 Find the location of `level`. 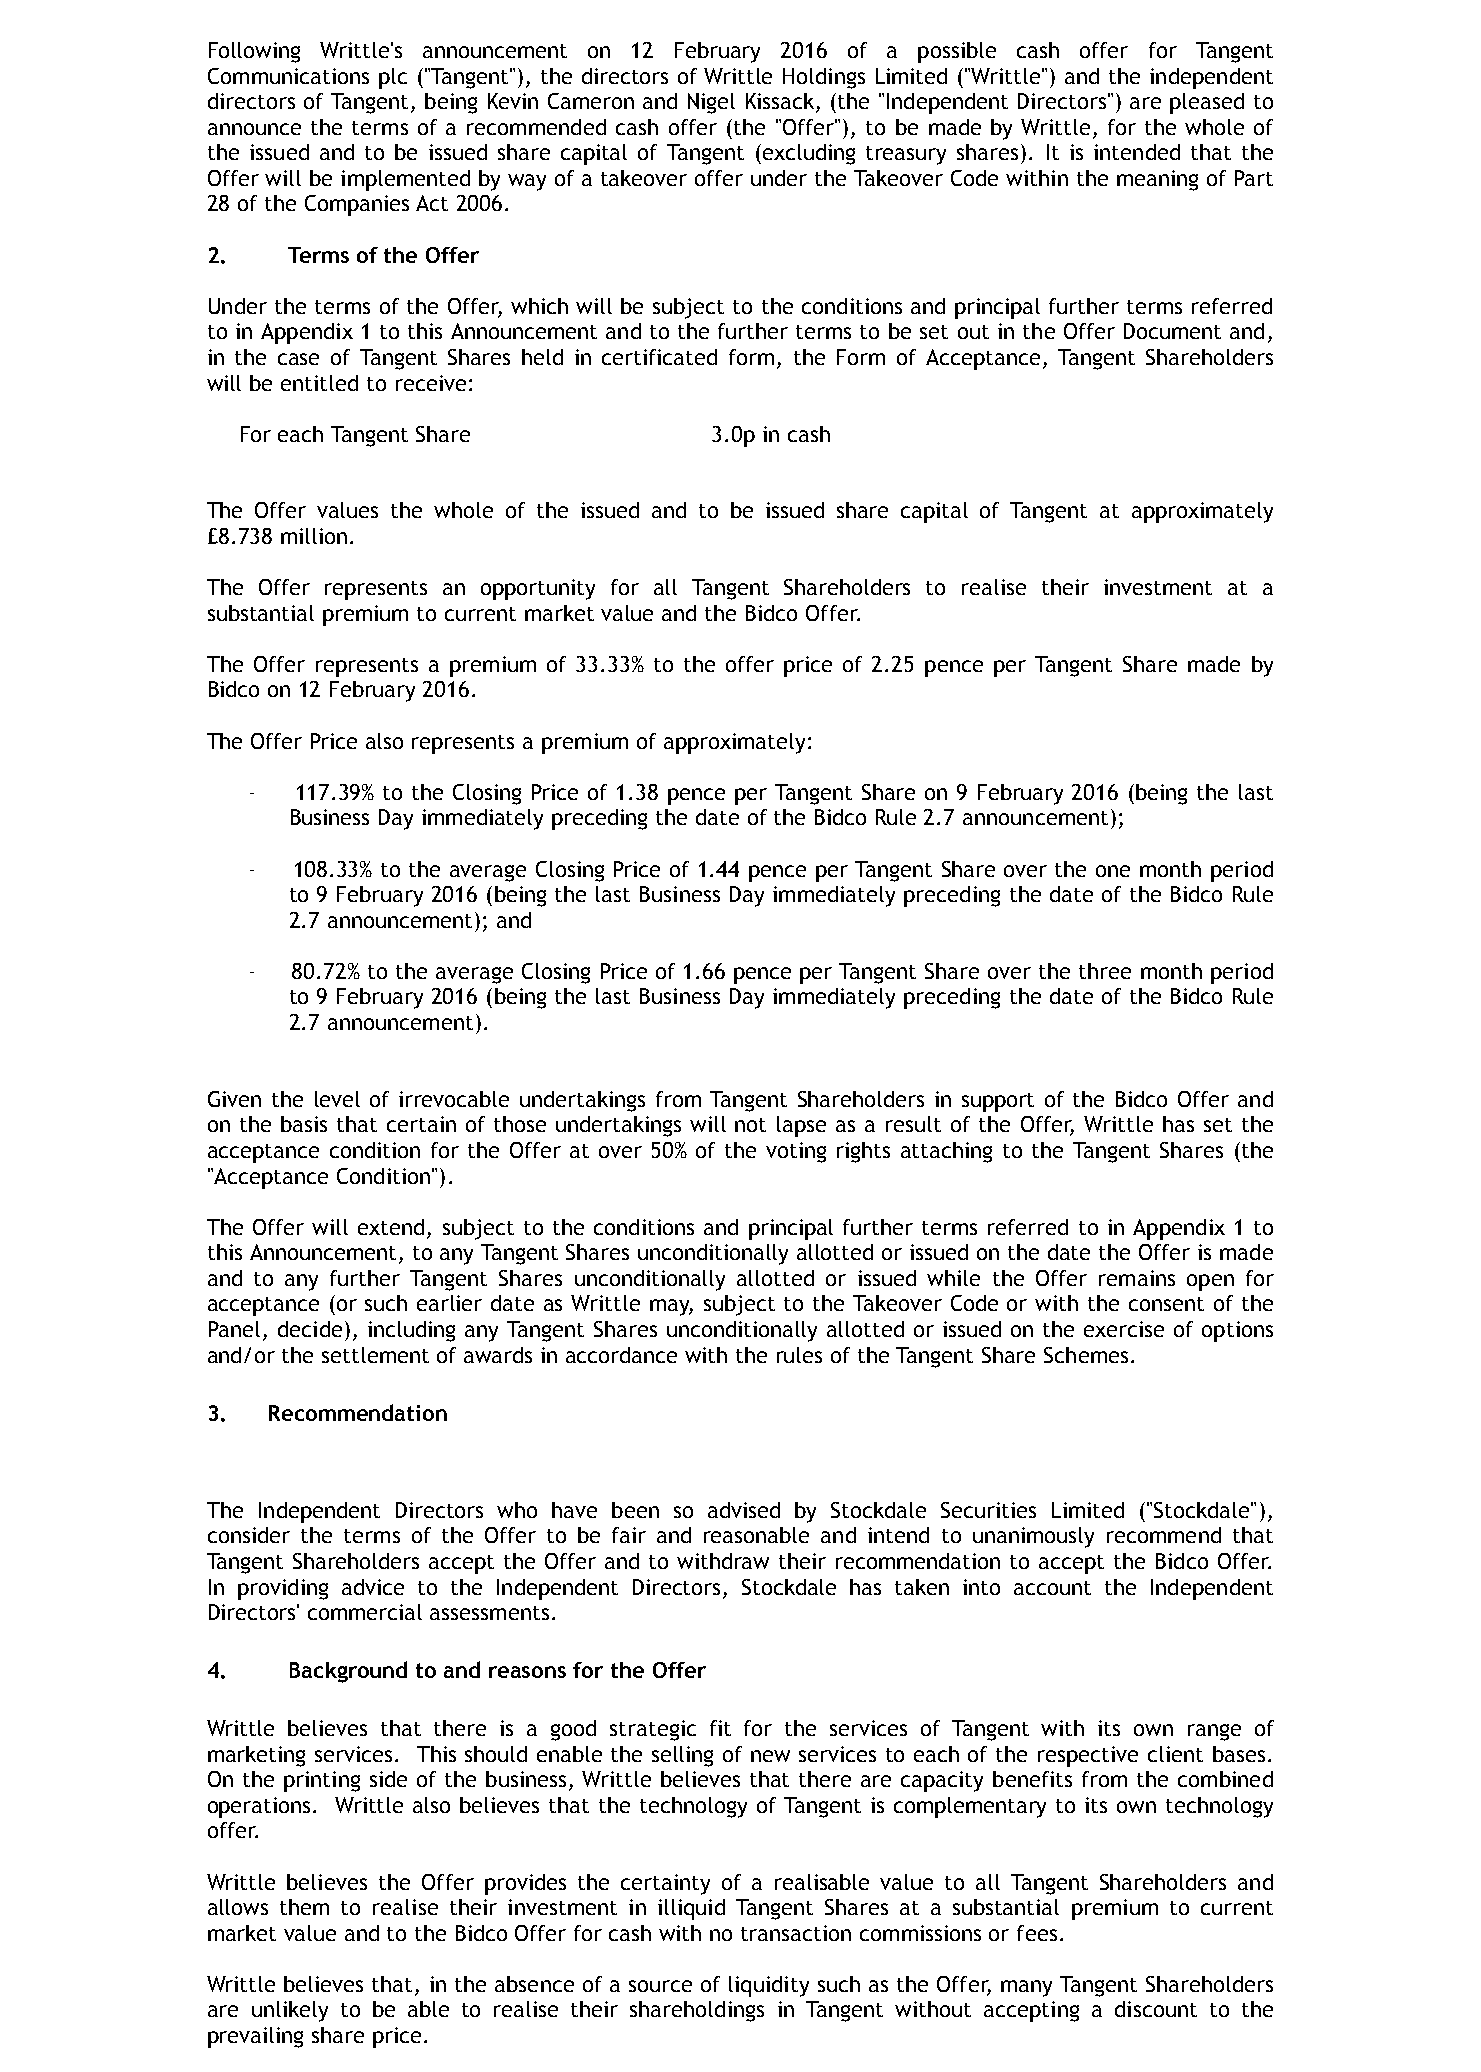

level is located at coordinates (337, 1099).
